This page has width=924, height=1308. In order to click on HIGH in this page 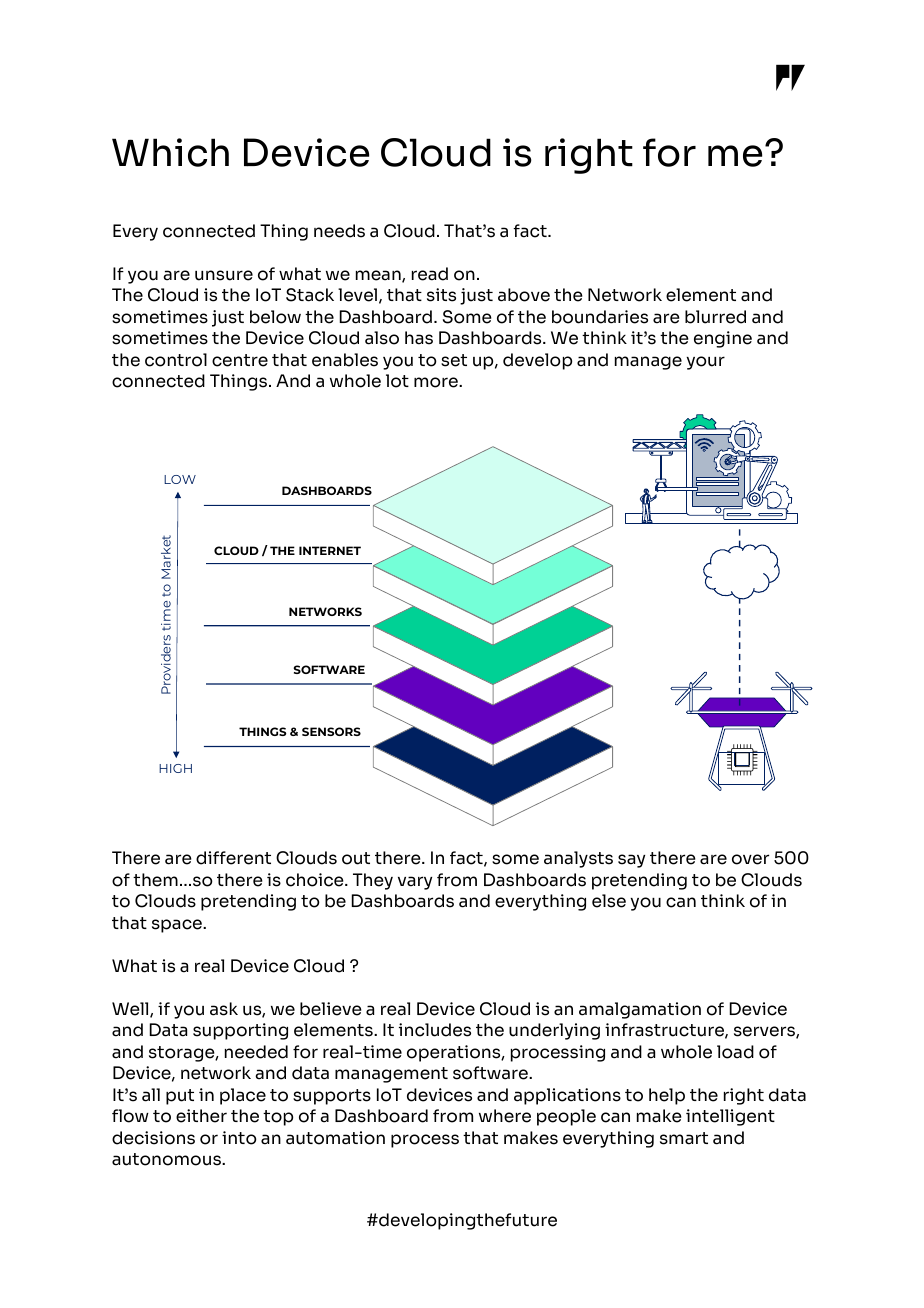, I will do `click(175, 768)`.
